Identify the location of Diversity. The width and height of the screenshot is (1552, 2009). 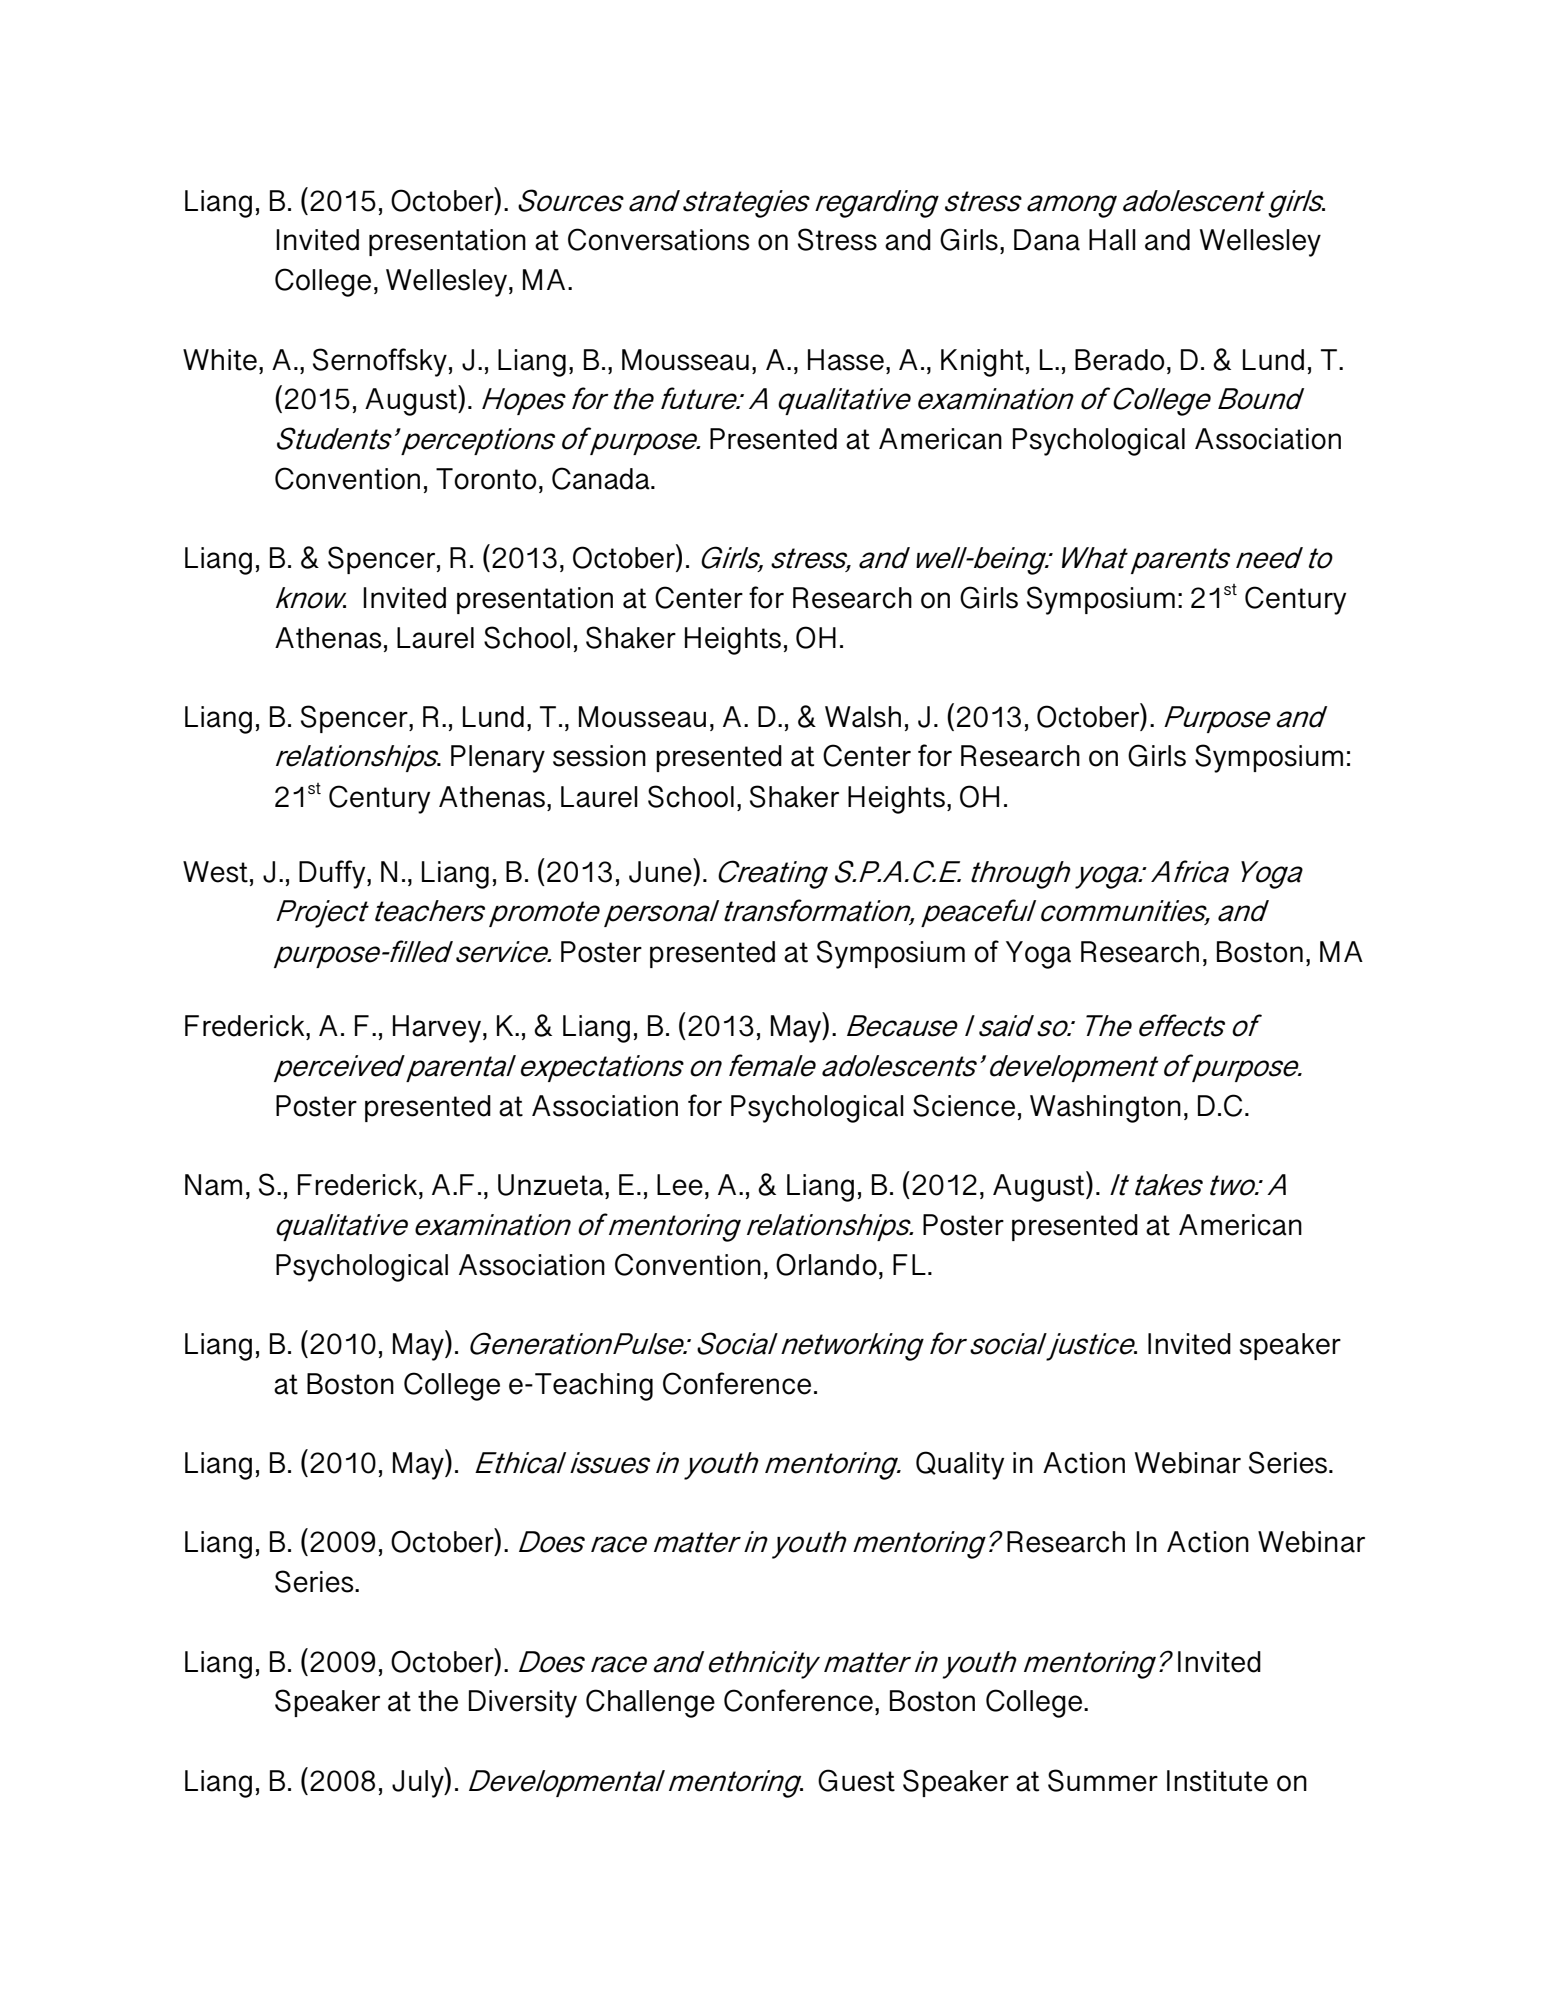
(523, 1704).
